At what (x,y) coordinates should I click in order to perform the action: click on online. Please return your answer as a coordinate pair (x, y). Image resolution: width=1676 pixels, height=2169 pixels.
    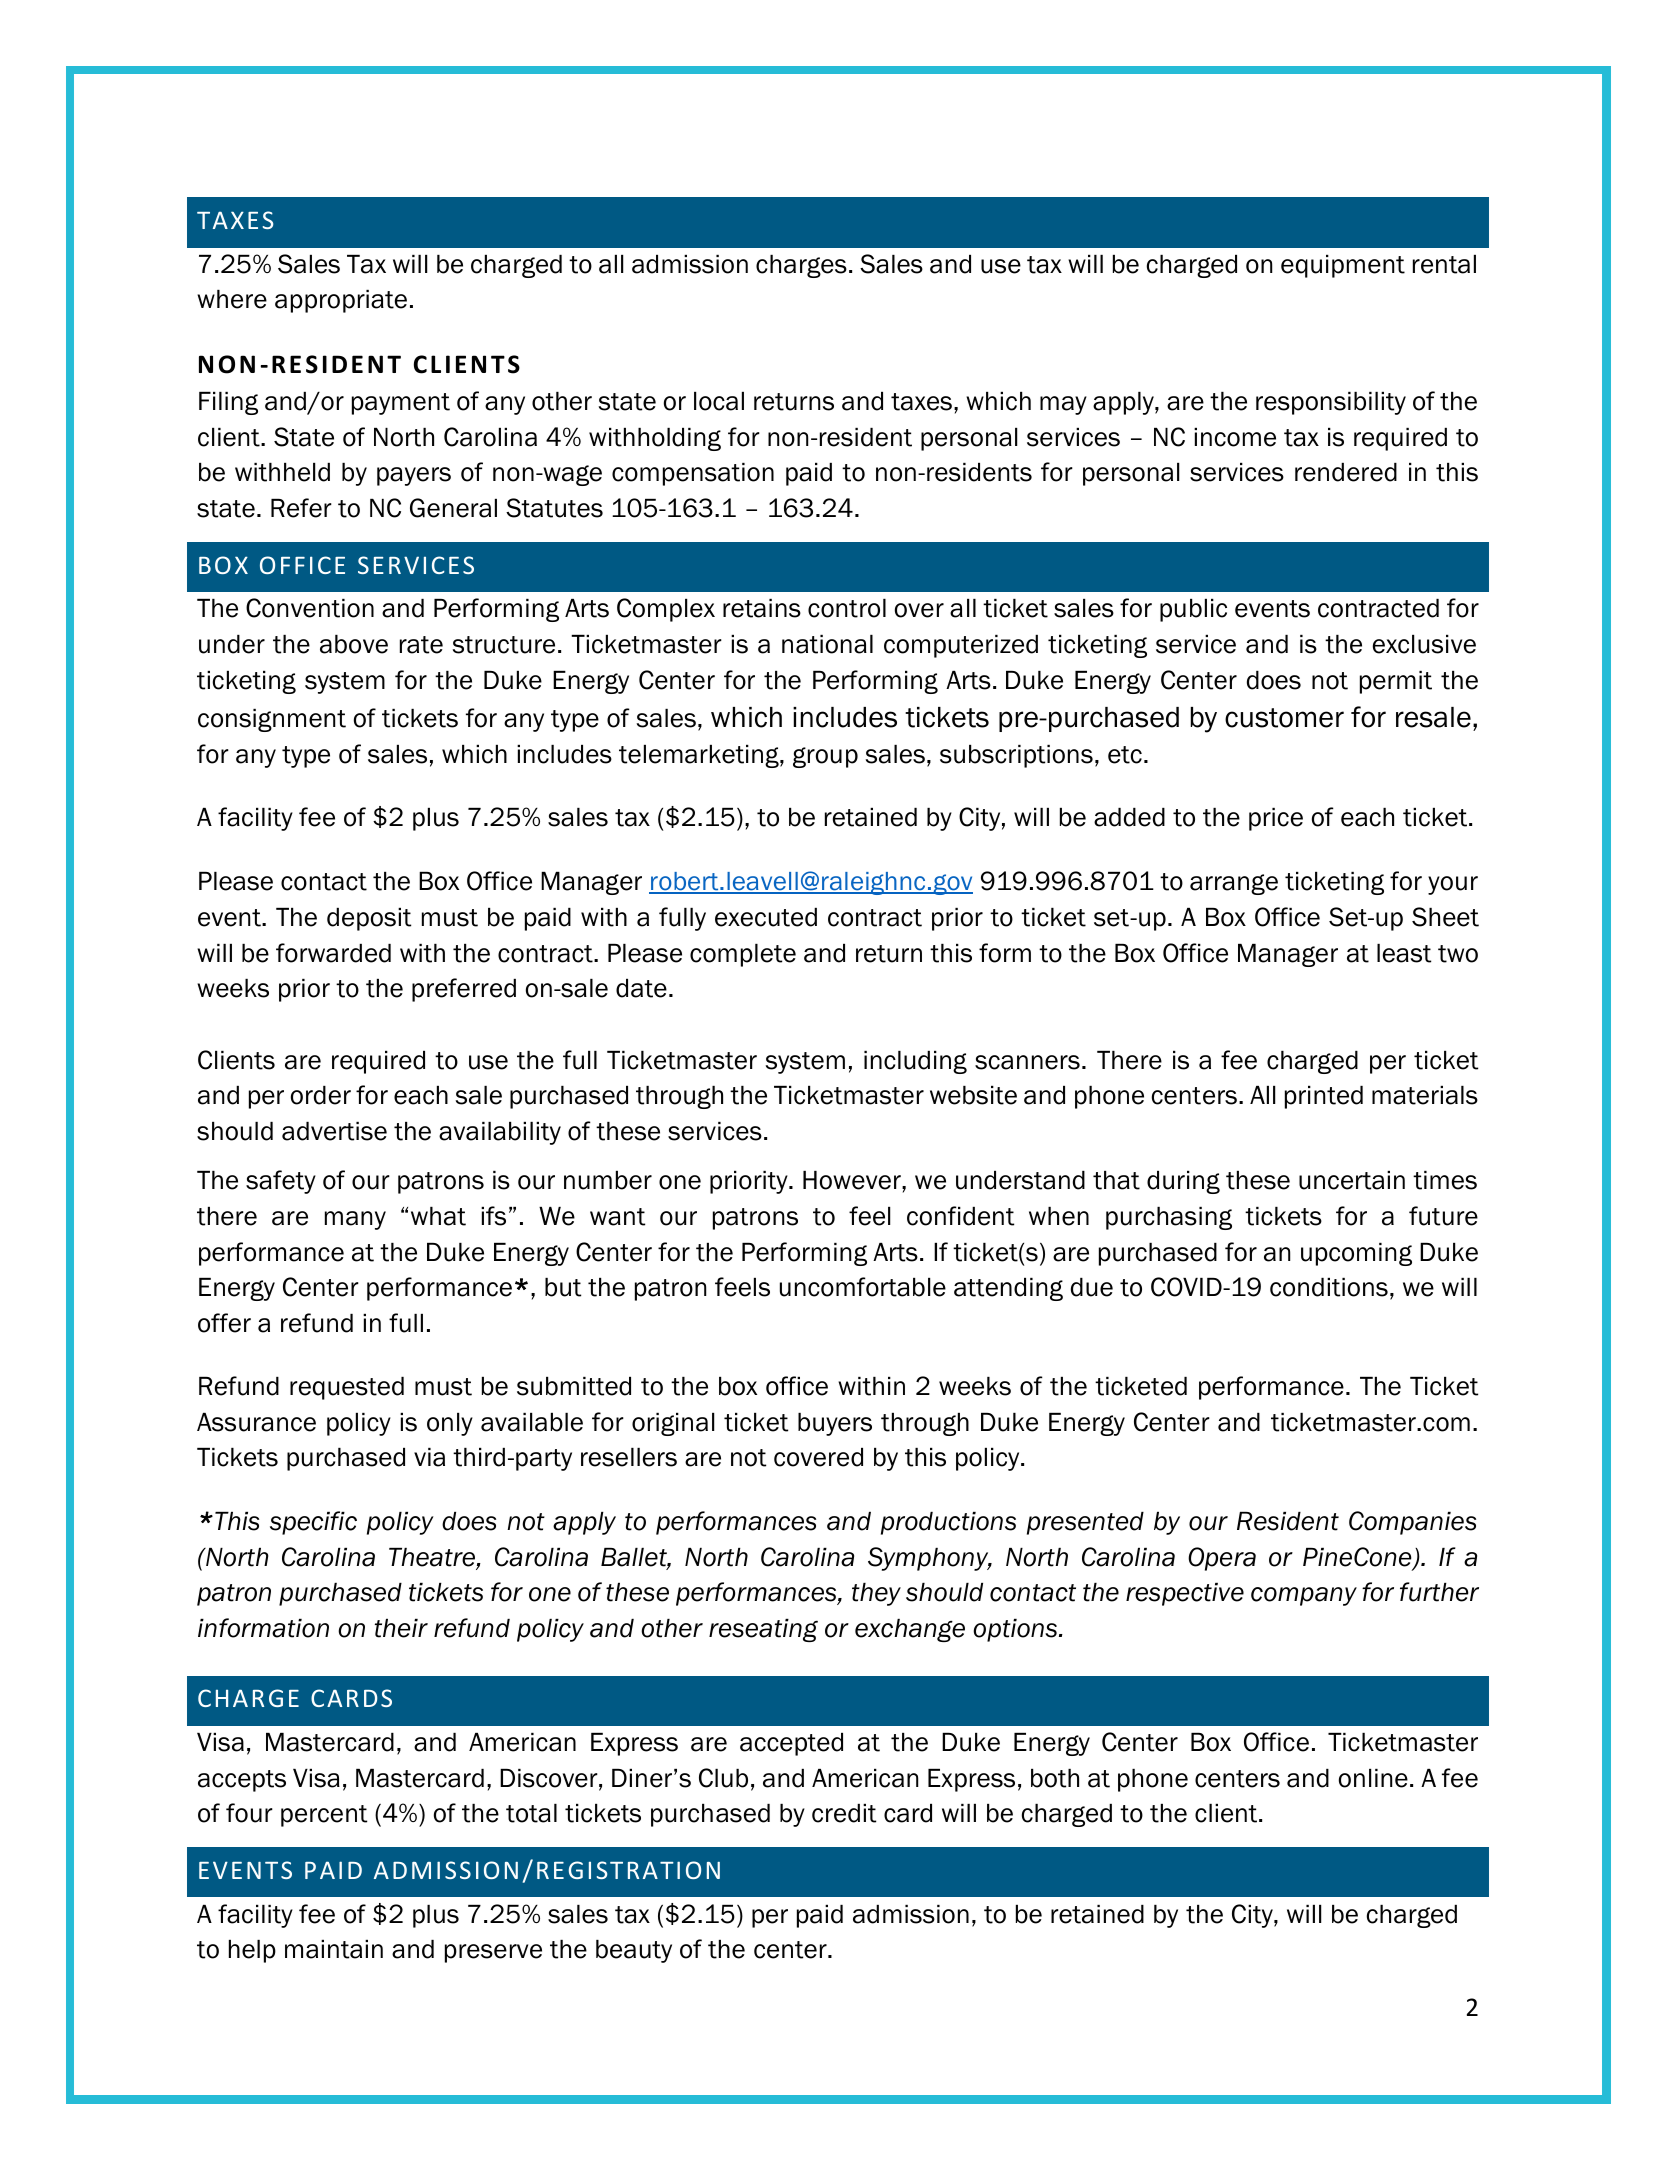
    Looking at the image, I should click on (1373, 1778).
